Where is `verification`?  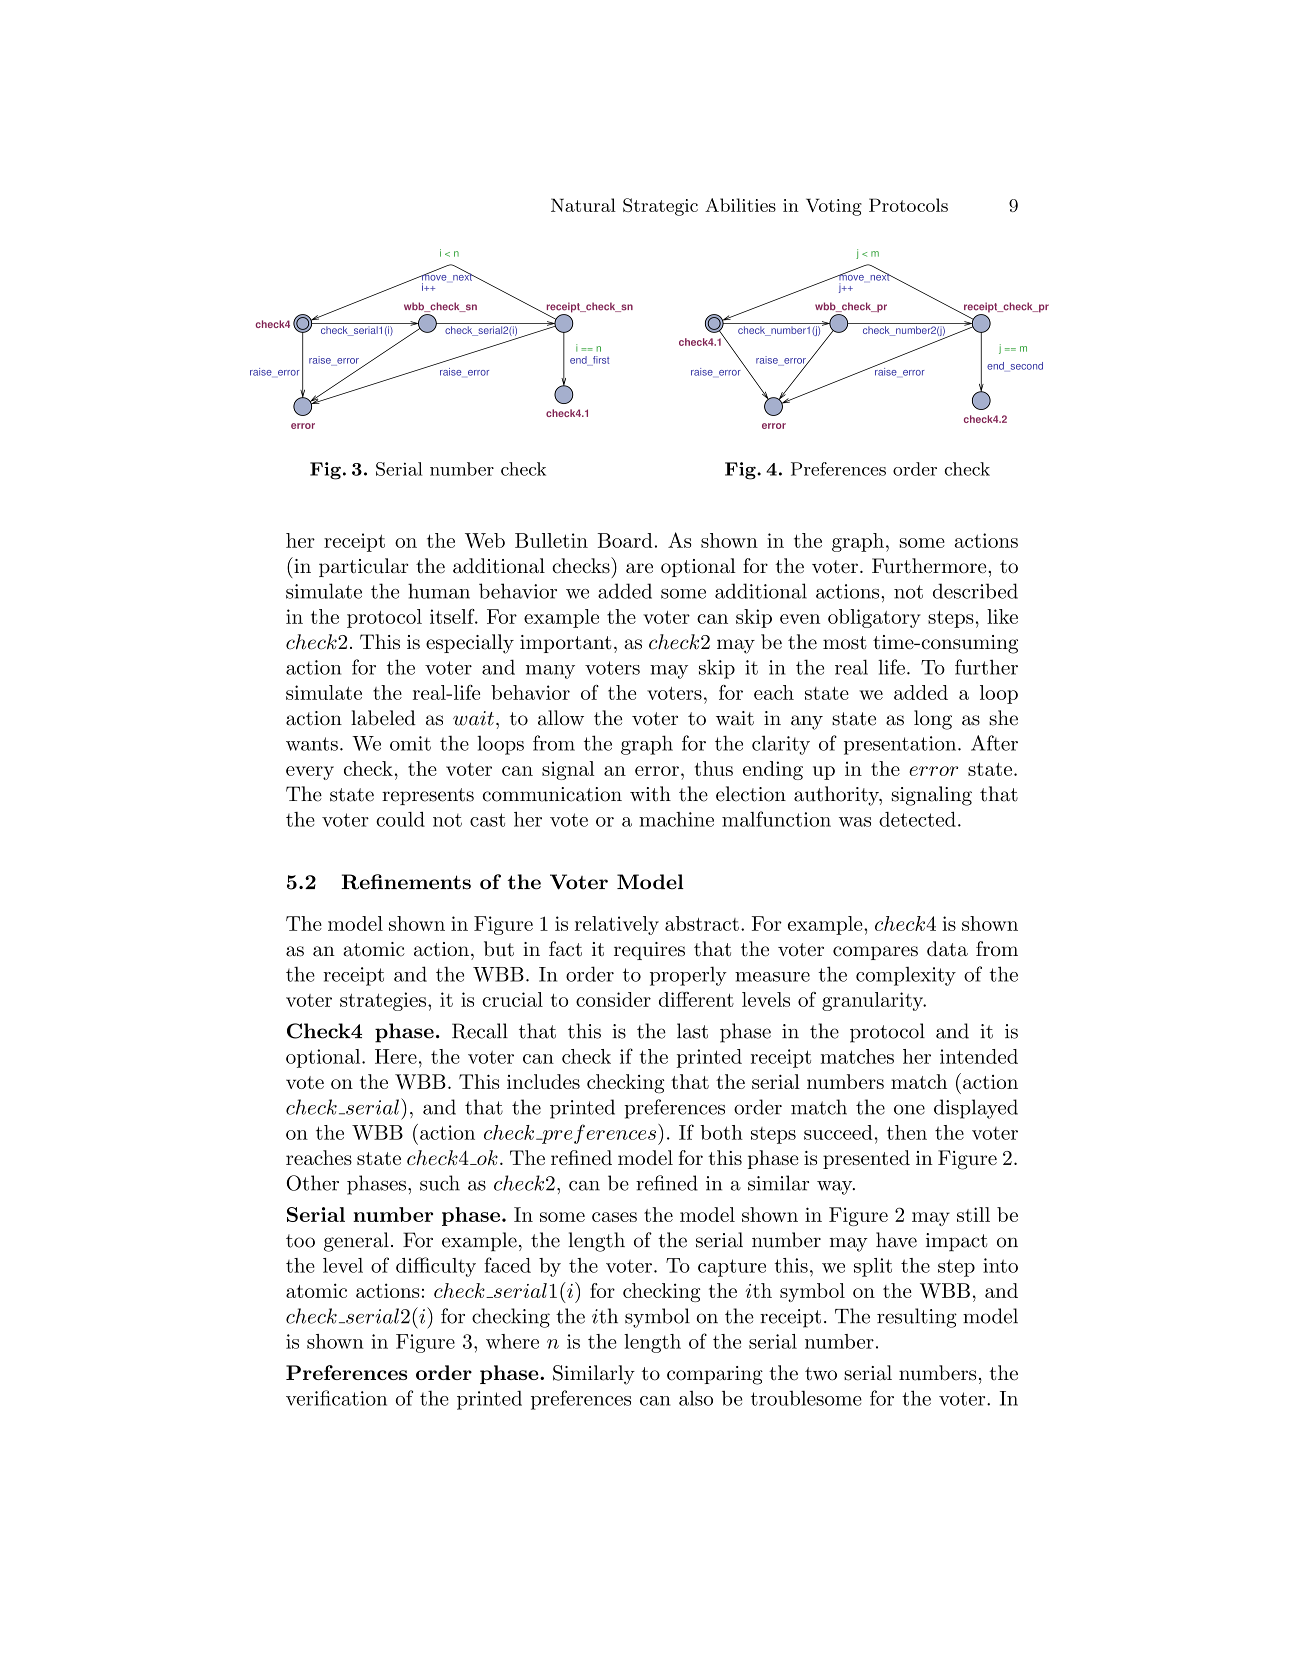 verification is located at coordinates (336, 1398).
